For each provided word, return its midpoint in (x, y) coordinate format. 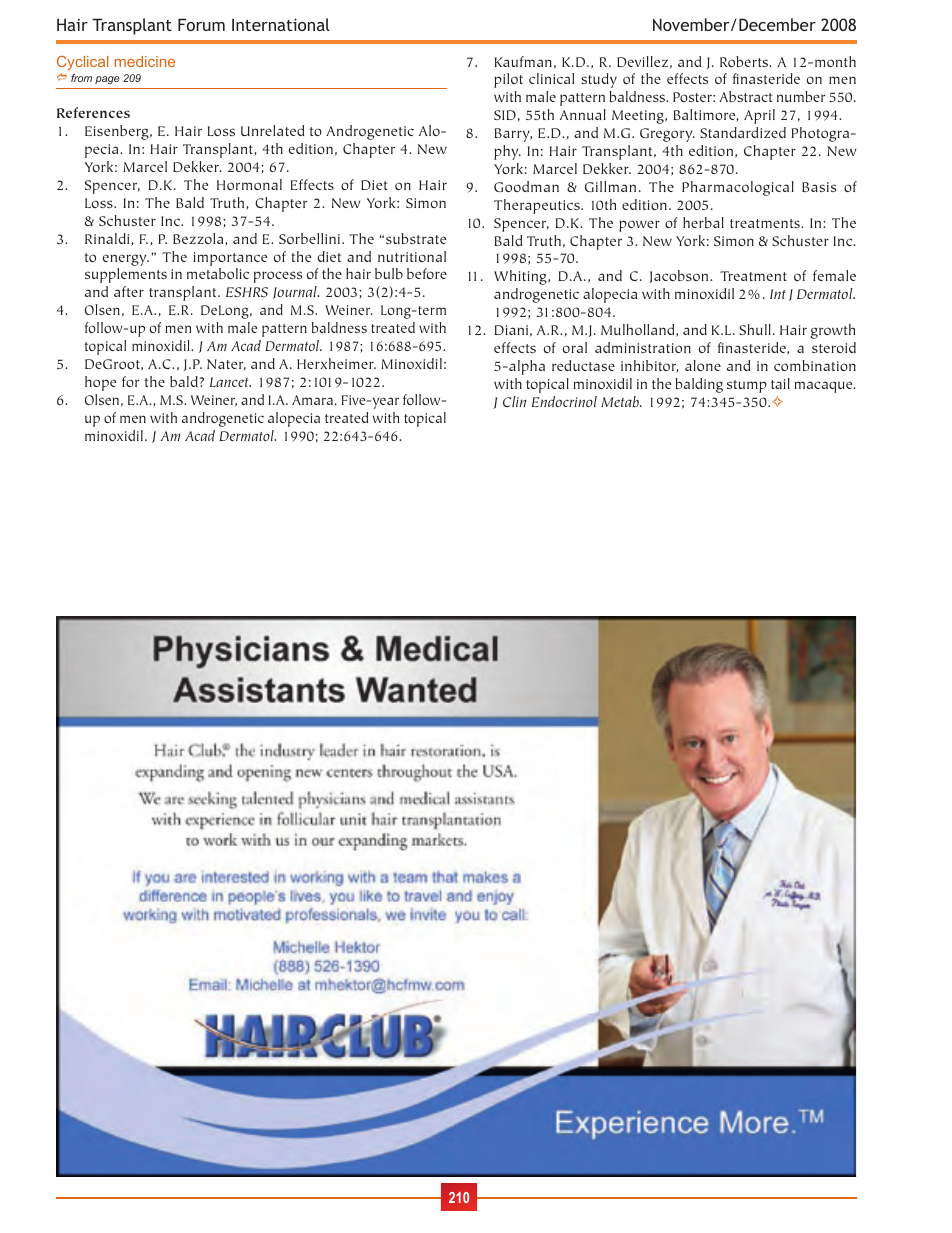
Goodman (526, 186)
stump (747, 386)
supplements (126, 275)
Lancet (230, 382)
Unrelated (272, 130)
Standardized (743, 132)
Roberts (745, 61)
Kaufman (523, 61)
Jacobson (680, 276)
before (427, 273)
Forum (201, 24)
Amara (314, 400)
